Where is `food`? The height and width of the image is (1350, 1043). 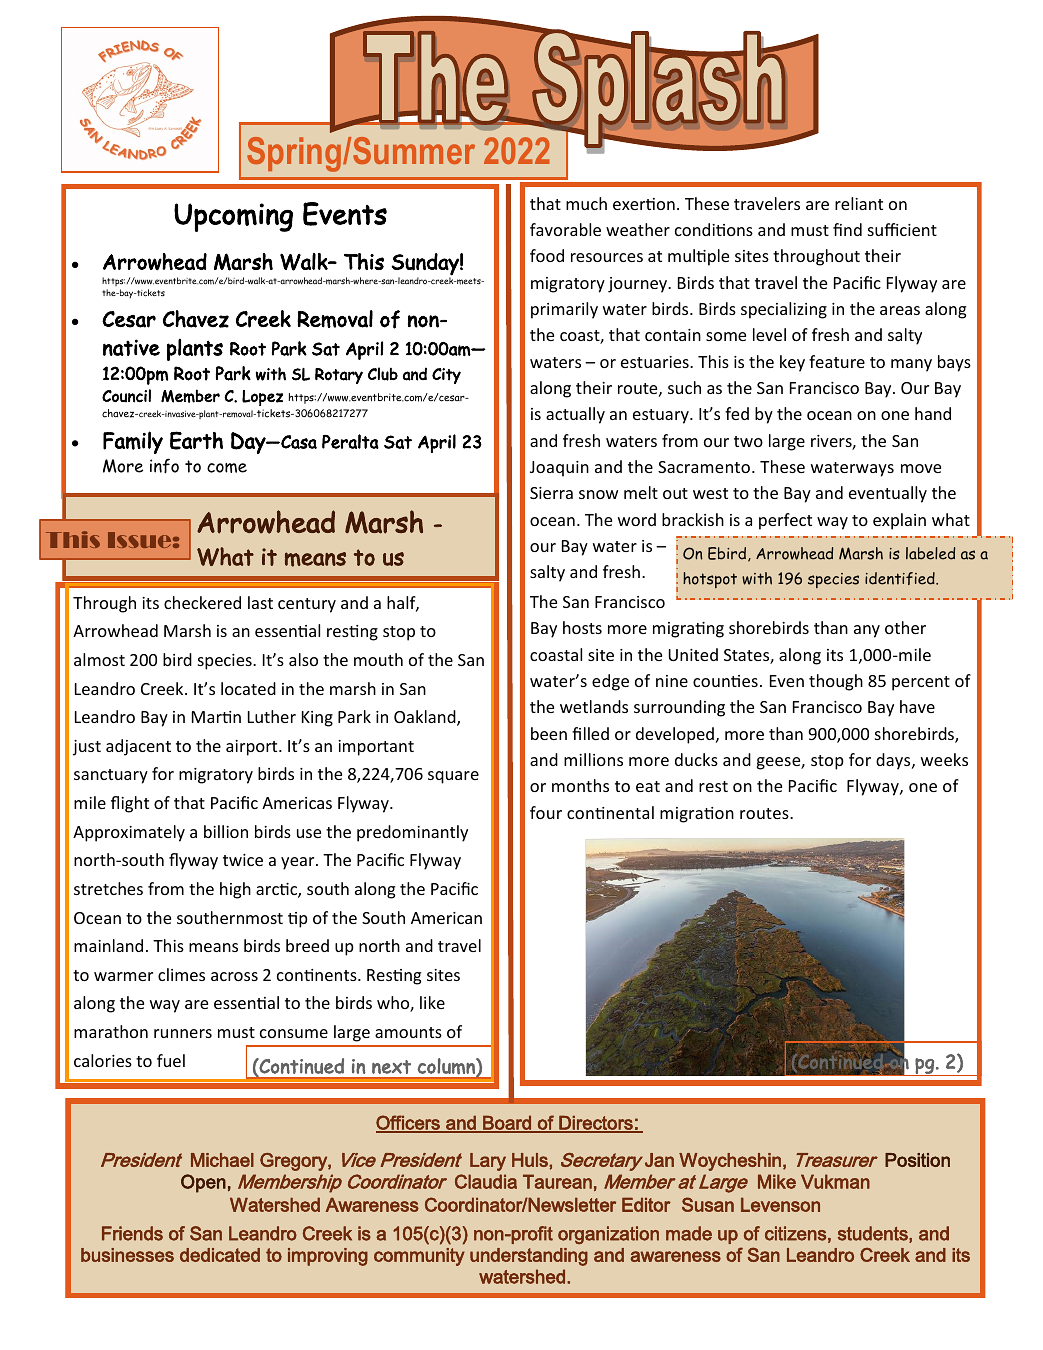
food is located at coordinates (547, 255).
